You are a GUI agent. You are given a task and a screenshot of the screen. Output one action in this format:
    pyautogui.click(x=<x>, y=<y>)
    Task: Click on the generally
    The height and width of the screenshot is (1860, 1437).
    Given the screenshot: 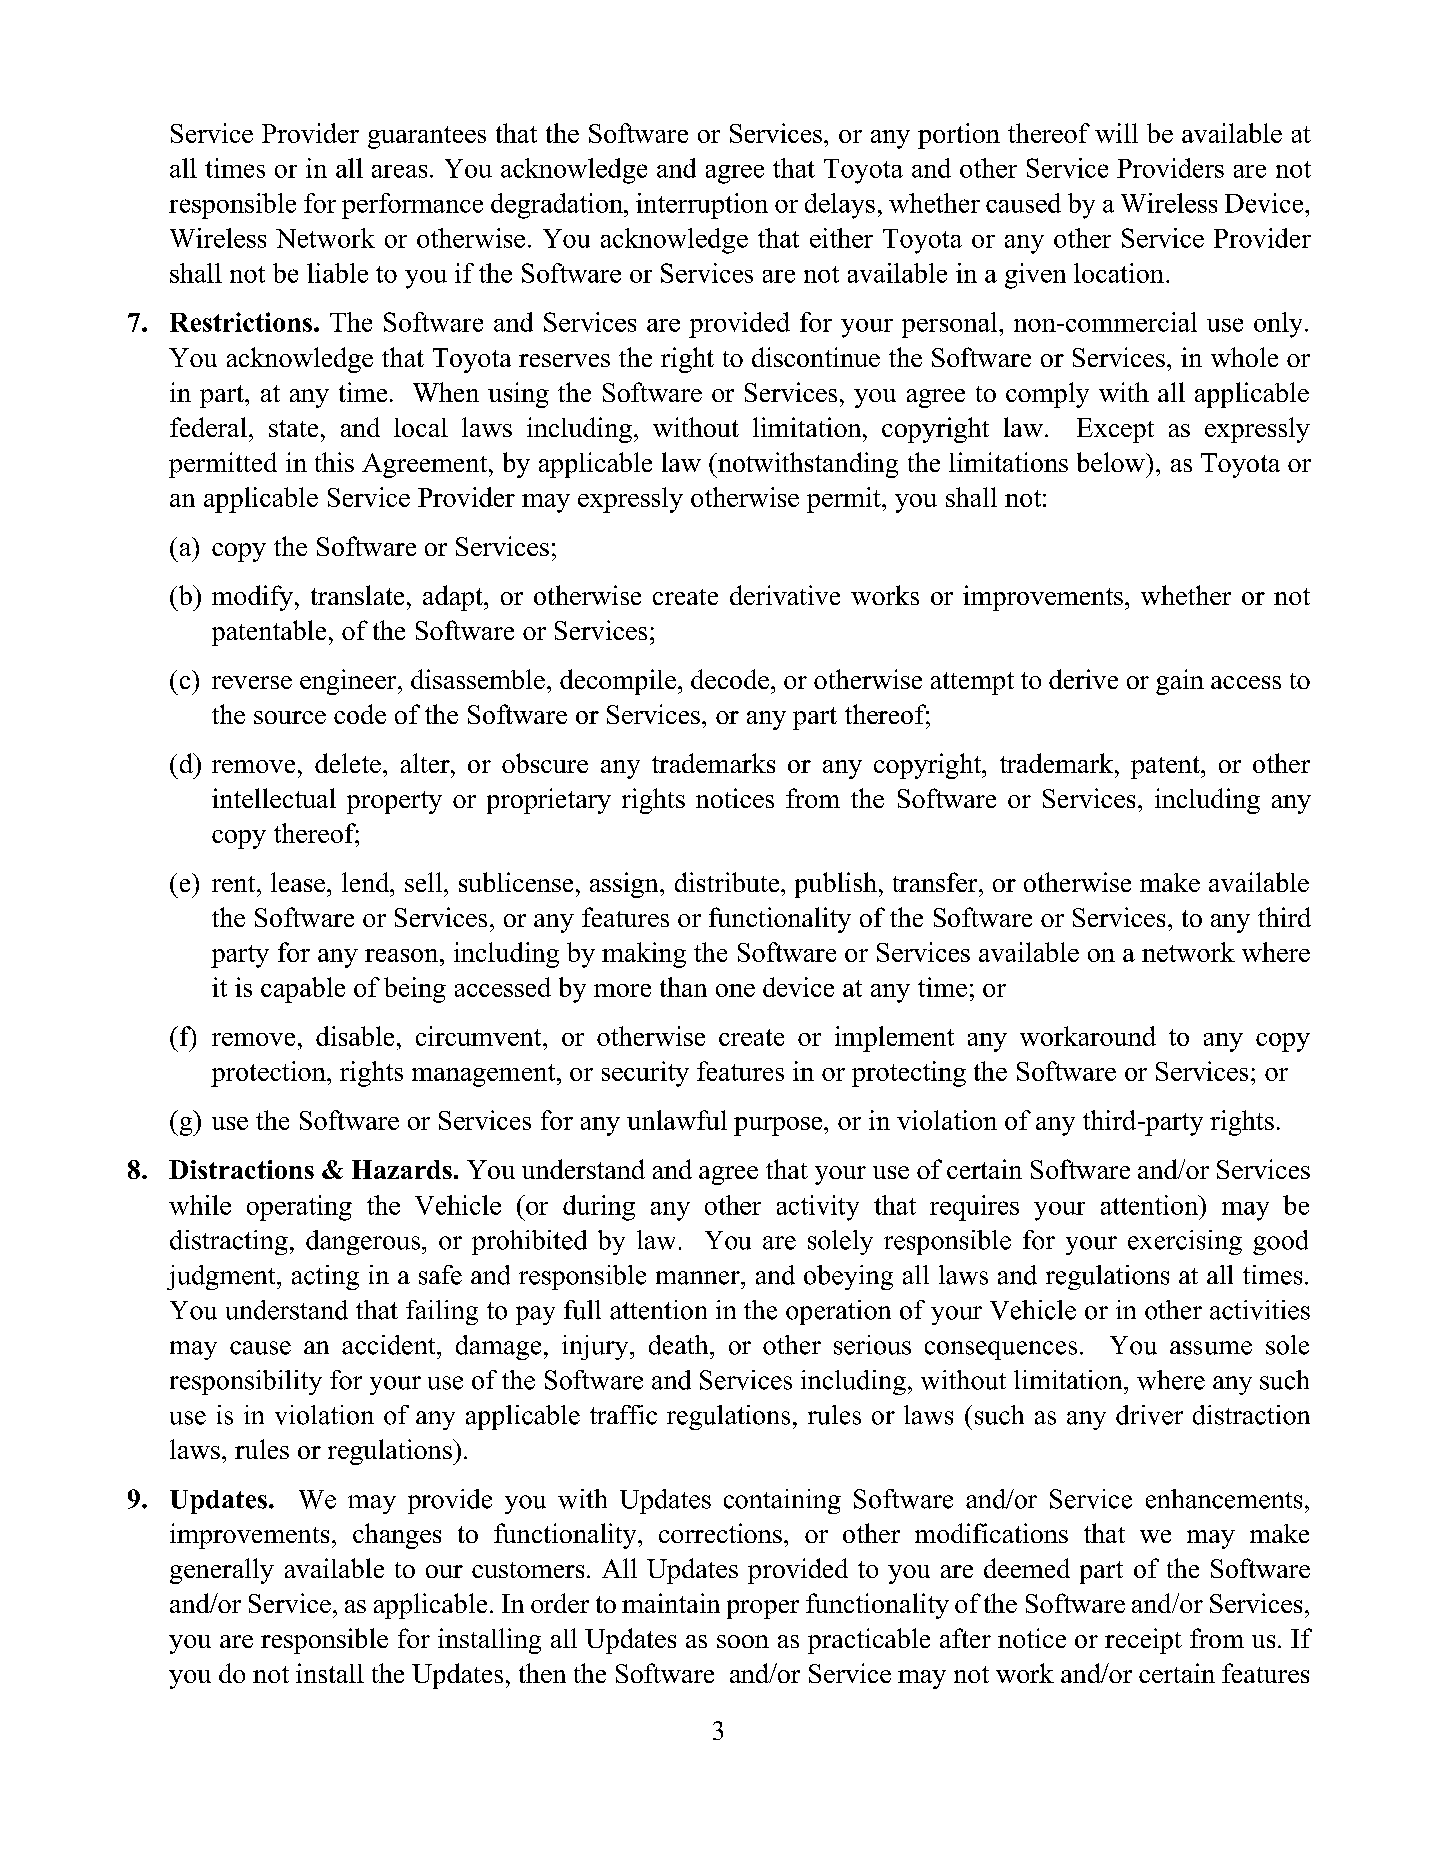 What is the action you would take?
    pyautogui.click(x=222, y=1571)
